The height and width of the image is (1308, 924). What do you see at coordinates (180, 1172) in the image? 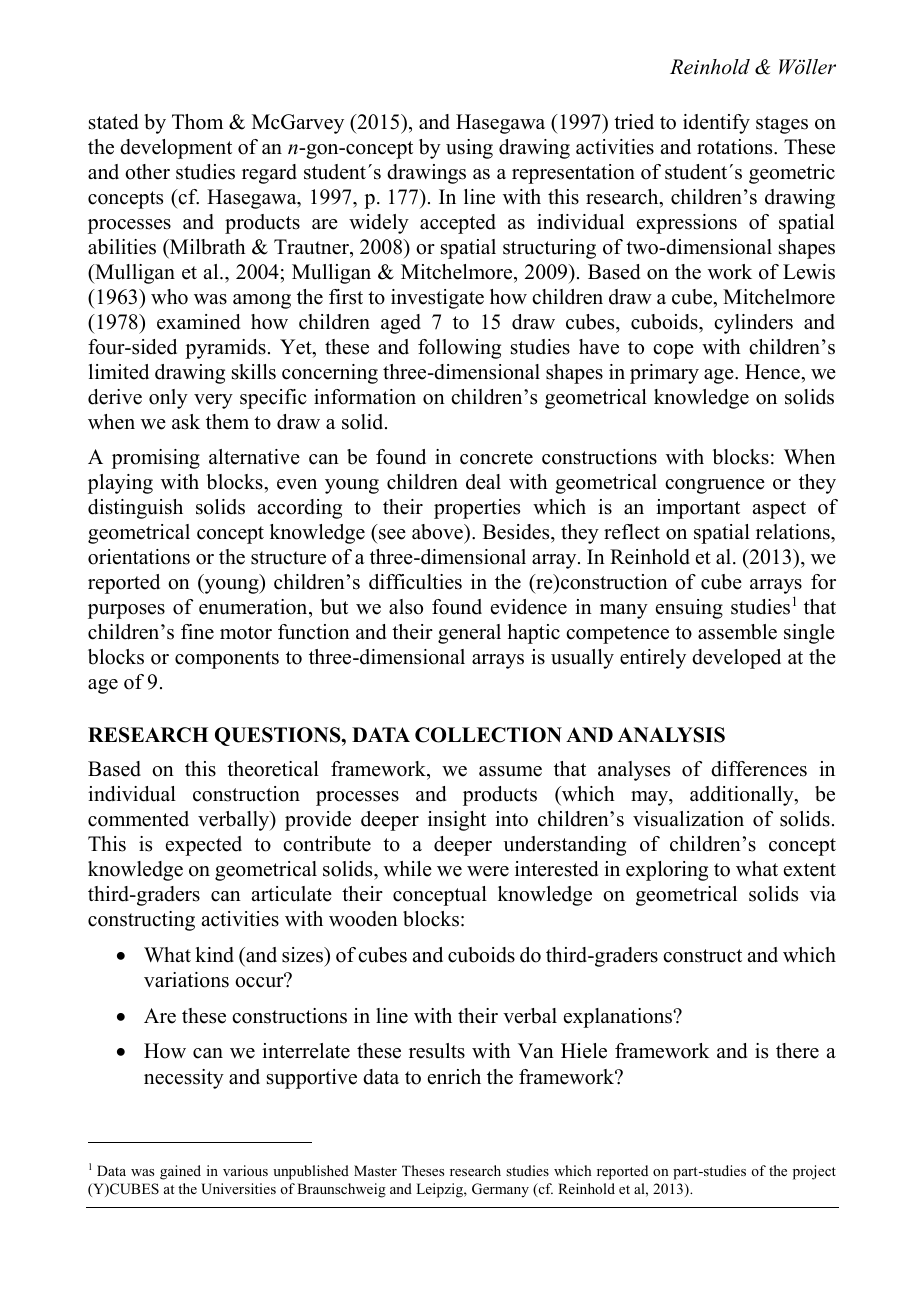
I see `gained` at bounding box center [180, 1172].
